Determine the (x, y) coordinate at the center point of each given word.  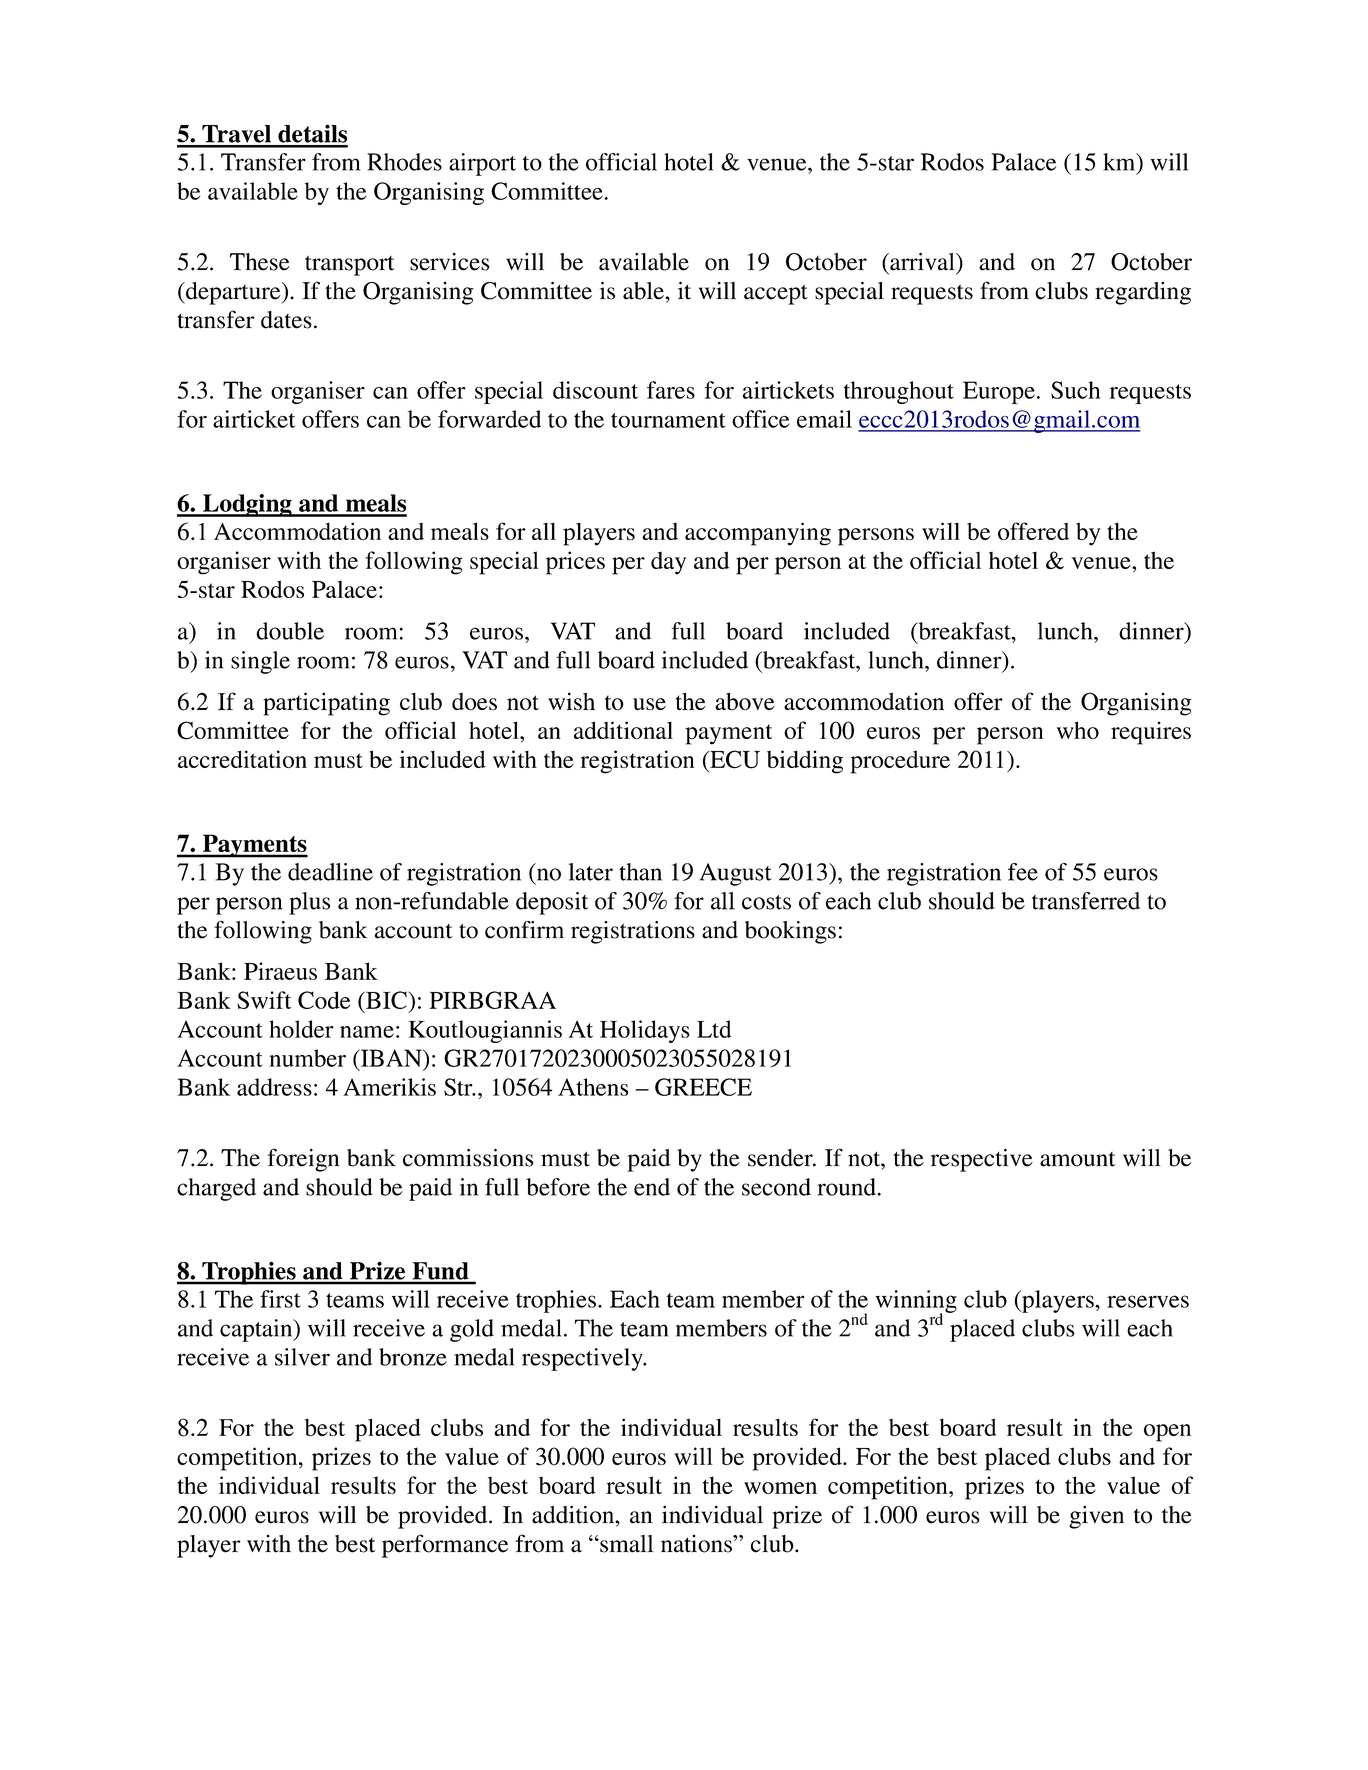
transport (349, 266)
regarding (1143, 293)
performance (445, 1546)
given (1096, 1517)
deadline (330, 872)
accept (776, 295)
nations (697, 1544)
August (736, 874)
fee (1023, 872)
